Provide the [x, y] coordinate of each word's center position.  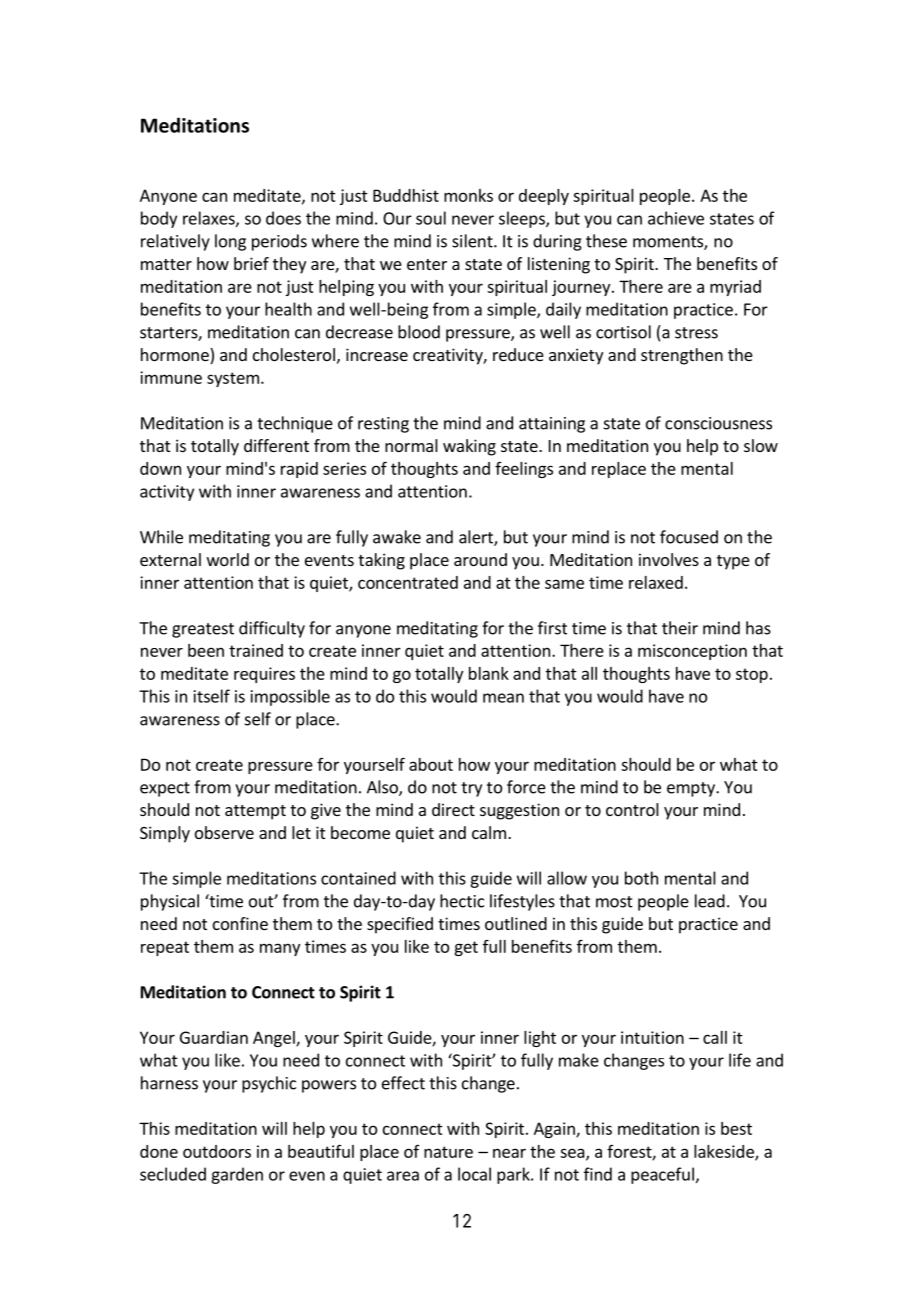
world [228, 559]
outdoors [217, 1151]
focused [689, 537]
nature [448, 1152]
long [230, 242]
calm [489, 832]
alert [477, 538]
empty [692, 789]
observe [224, 832]
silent [473, 241]
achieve [676, 218]
